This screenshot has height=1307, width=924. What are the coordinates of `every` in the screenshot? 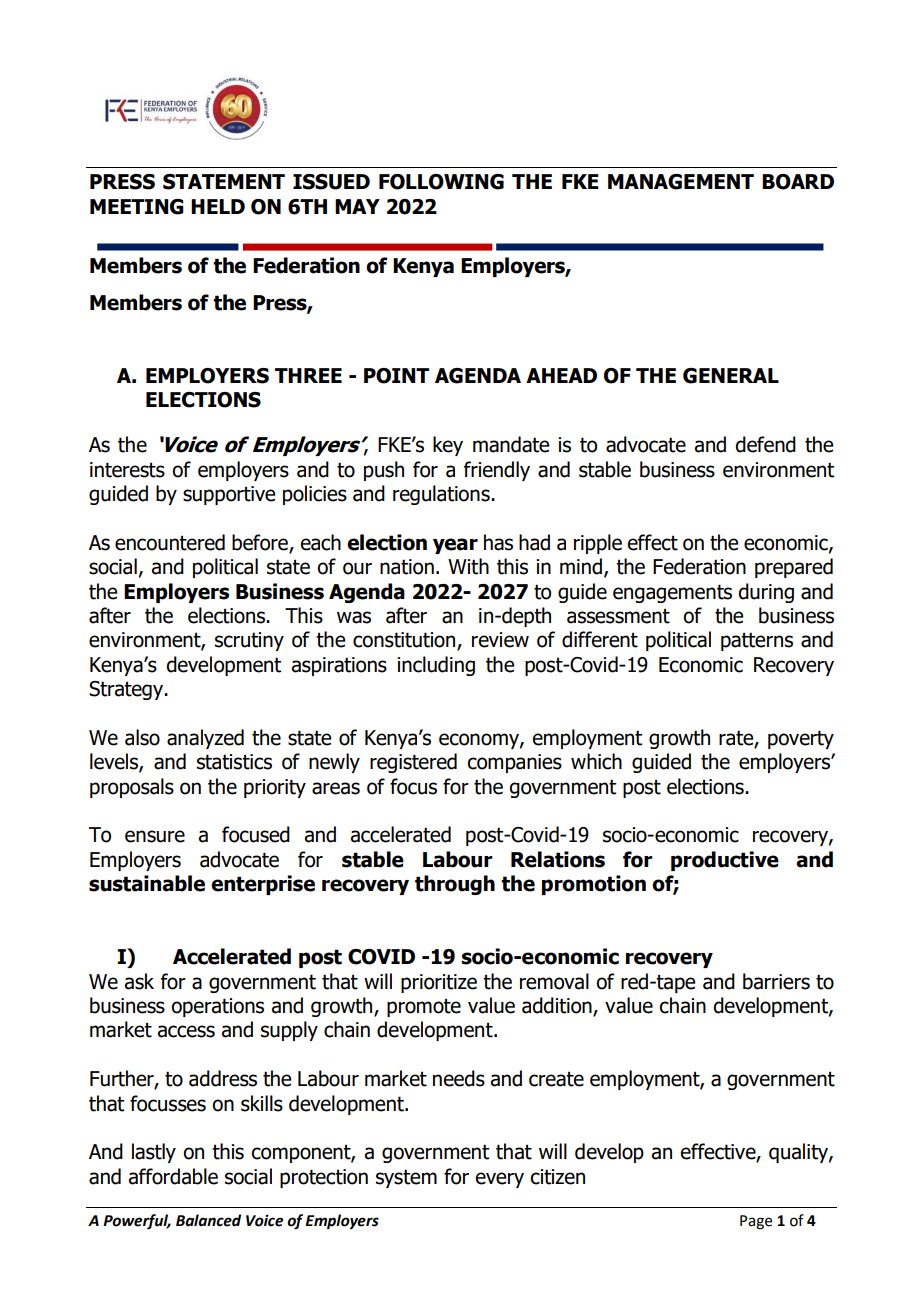 It's located at (499, 1180).
